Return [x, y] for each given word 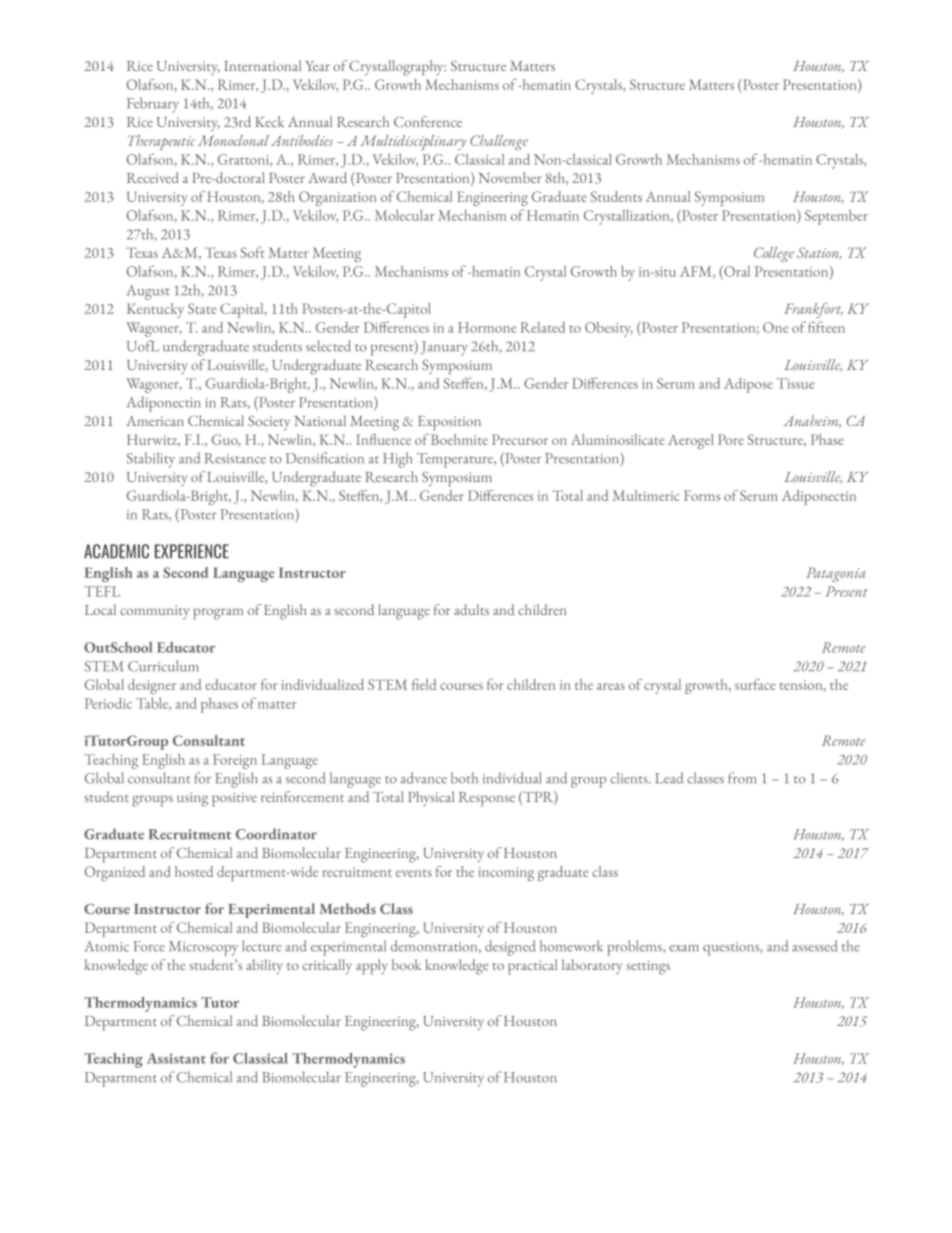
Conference [428, 121]
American [155, 421]
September [836, 217]
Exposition [449, 423]
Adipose [748, 385]
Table [153, 704]
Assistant [176, 1058]
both [464, 778]
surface [755, 684]
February [153, 105]
